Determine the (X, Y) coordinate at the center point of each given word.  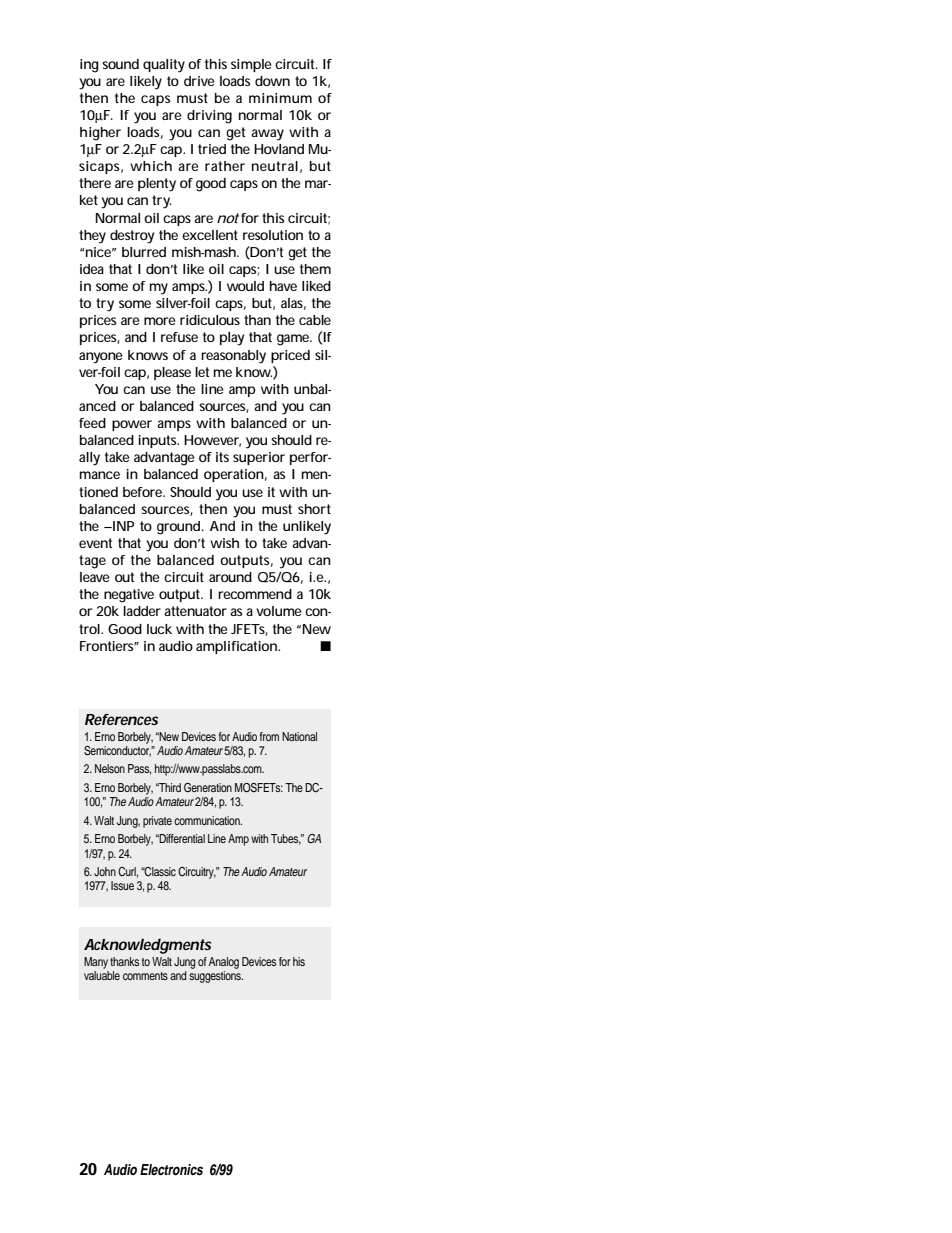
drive (199, 81)
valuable (102, 974)
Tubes (286, 839)
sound (120, 64)
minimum (280, 98)
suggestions (216, 975)
